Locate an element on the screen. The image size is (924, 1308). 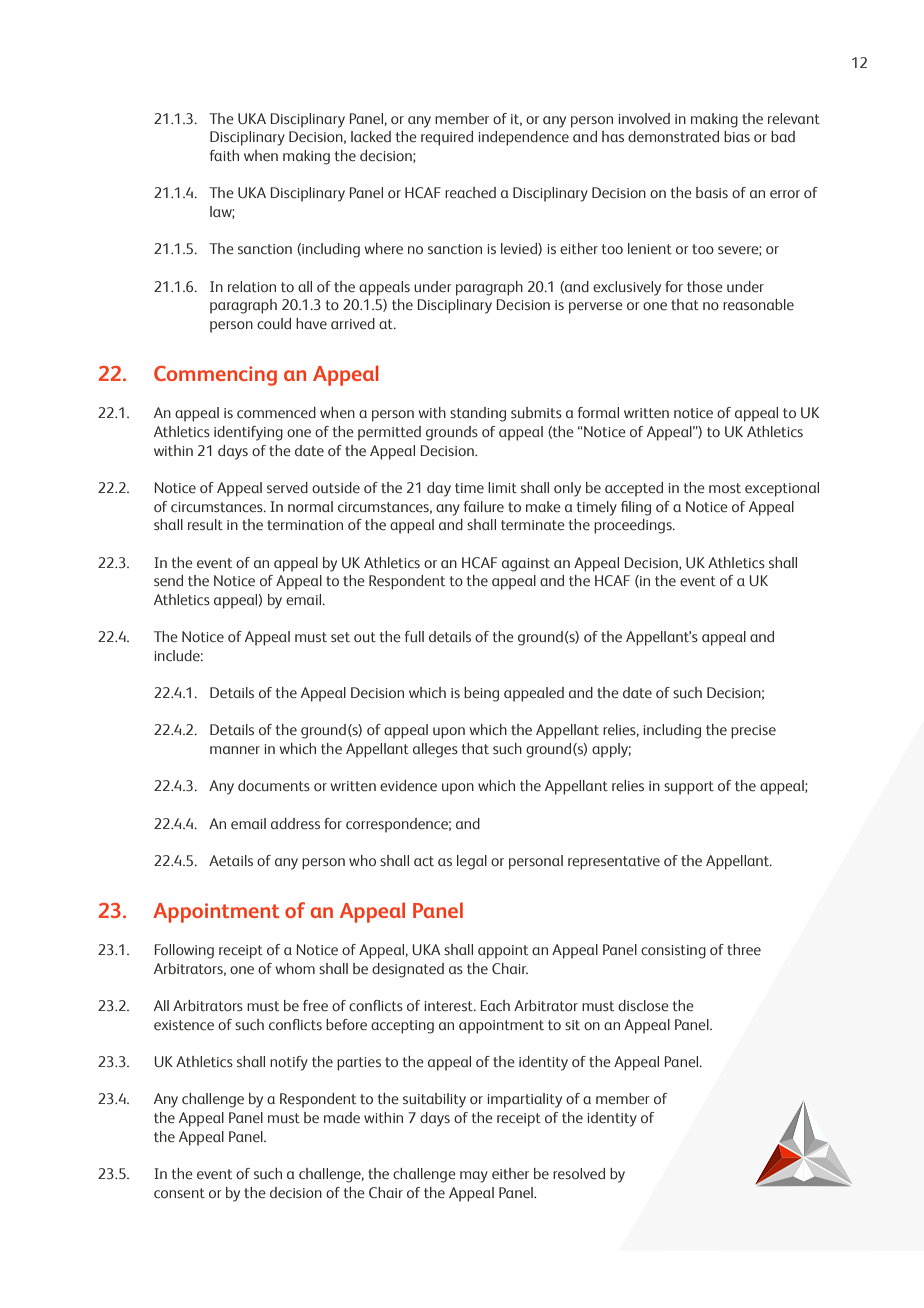
consent is located at coordinates (179, 1193).
